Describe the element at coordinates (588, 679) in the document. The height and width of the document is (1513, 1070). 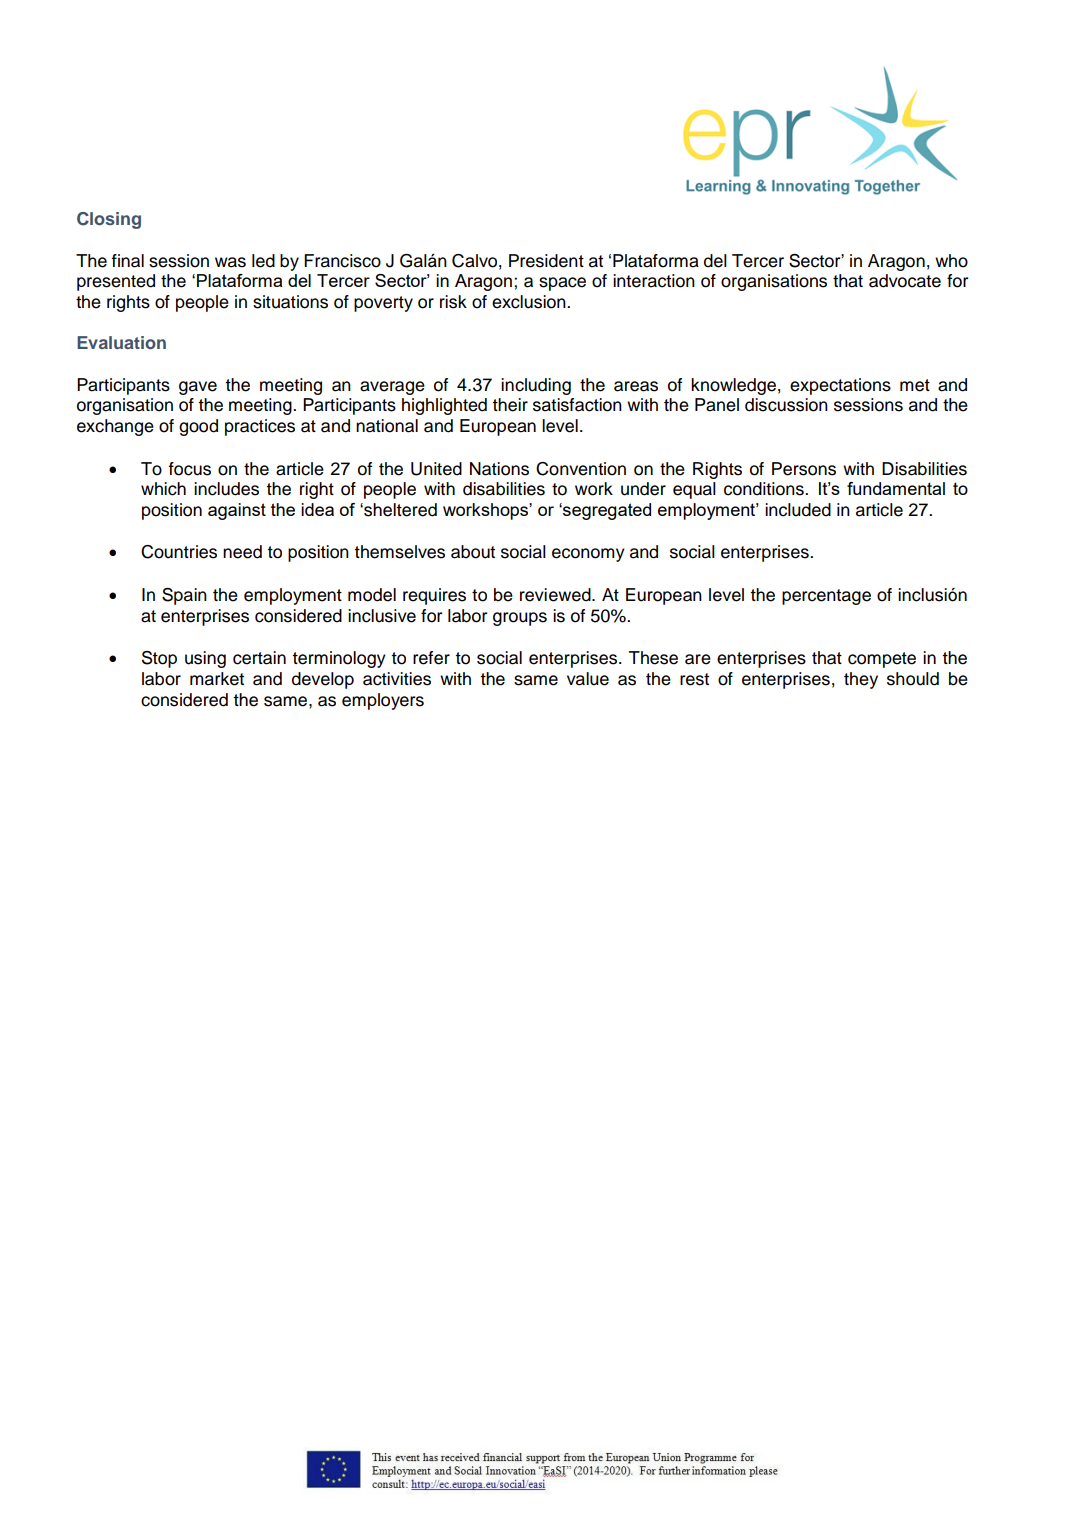
I see `value` at that location.
